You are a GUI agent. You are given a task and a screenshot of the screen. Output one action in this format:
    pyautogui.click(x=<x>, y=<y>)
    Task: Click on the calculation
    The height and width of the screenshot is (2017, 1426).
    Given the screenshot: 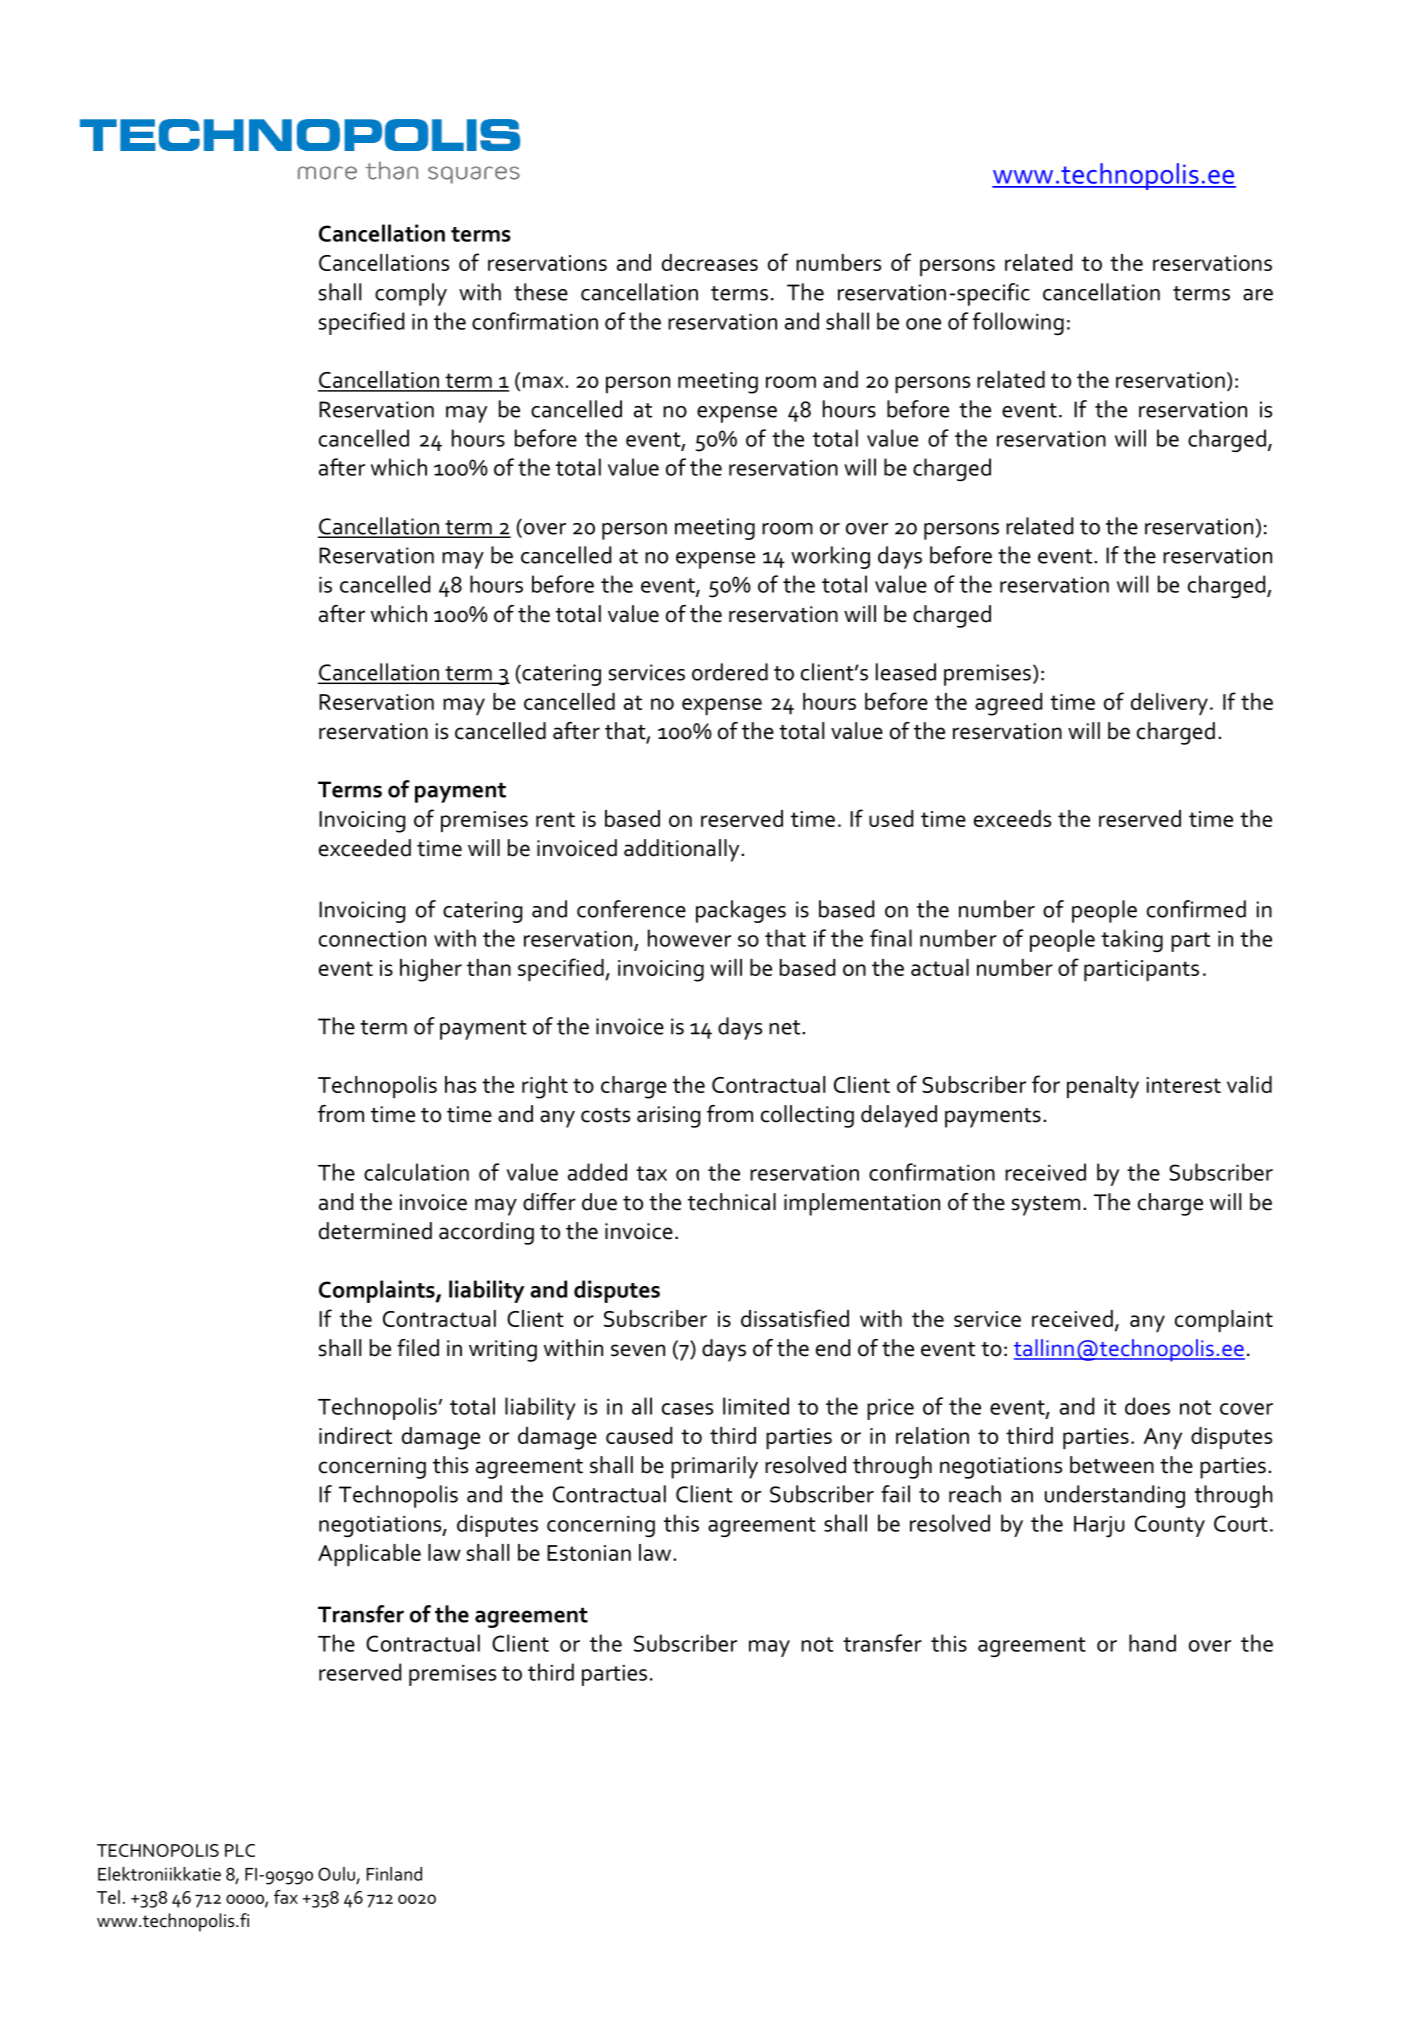 What is the action you would take?
    pyautogui.click(x=416, y=1172)
